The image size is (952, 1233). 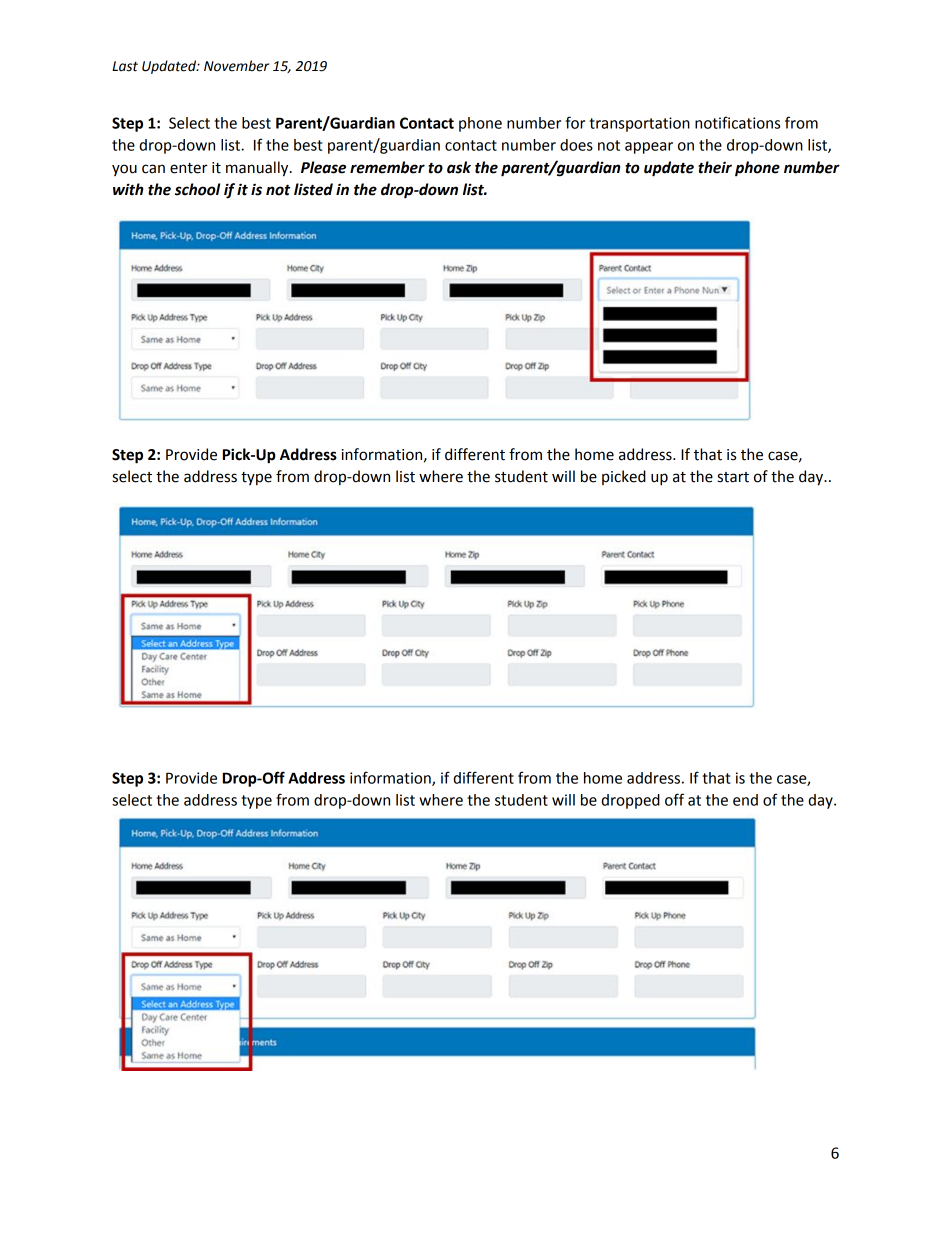 What do you see at coordinates (639, 124) in the screenshot?
I see `transportation` at bounding box center [639, 124].
